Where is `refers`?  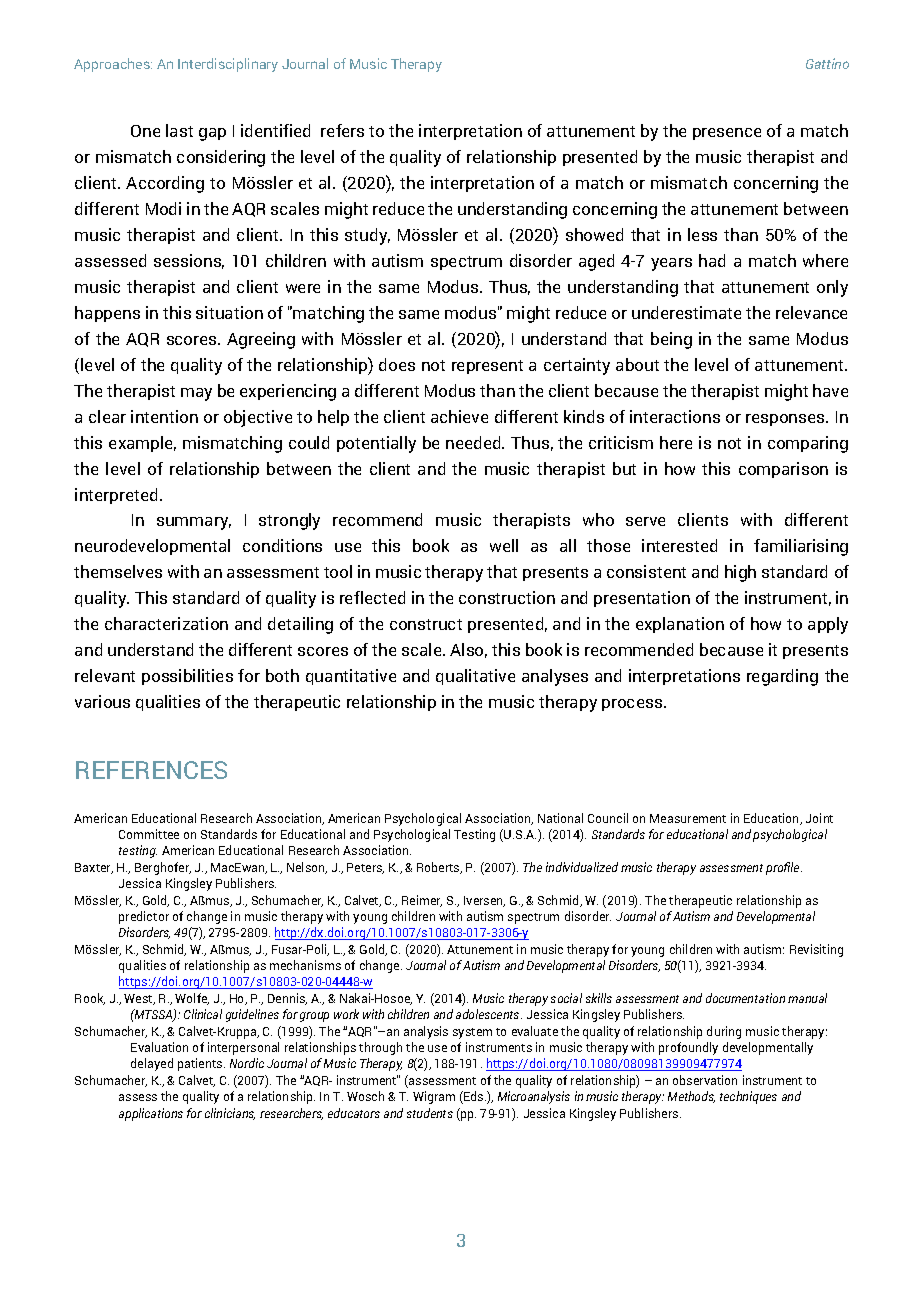 refers is located at coordinates (342, 130).
